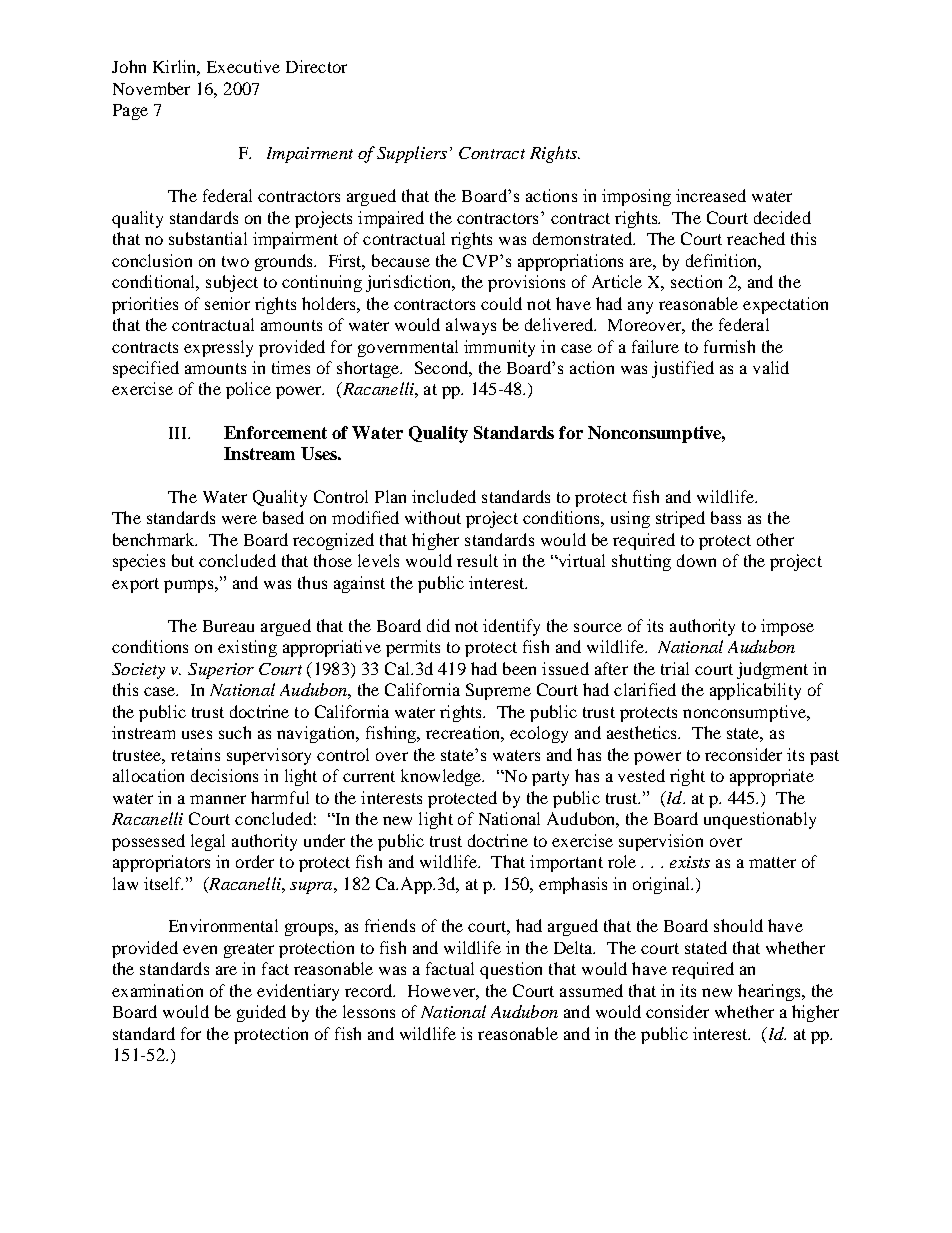  Describe the element at coordinates (711, 195) in the document. I see `increased` at that location.
